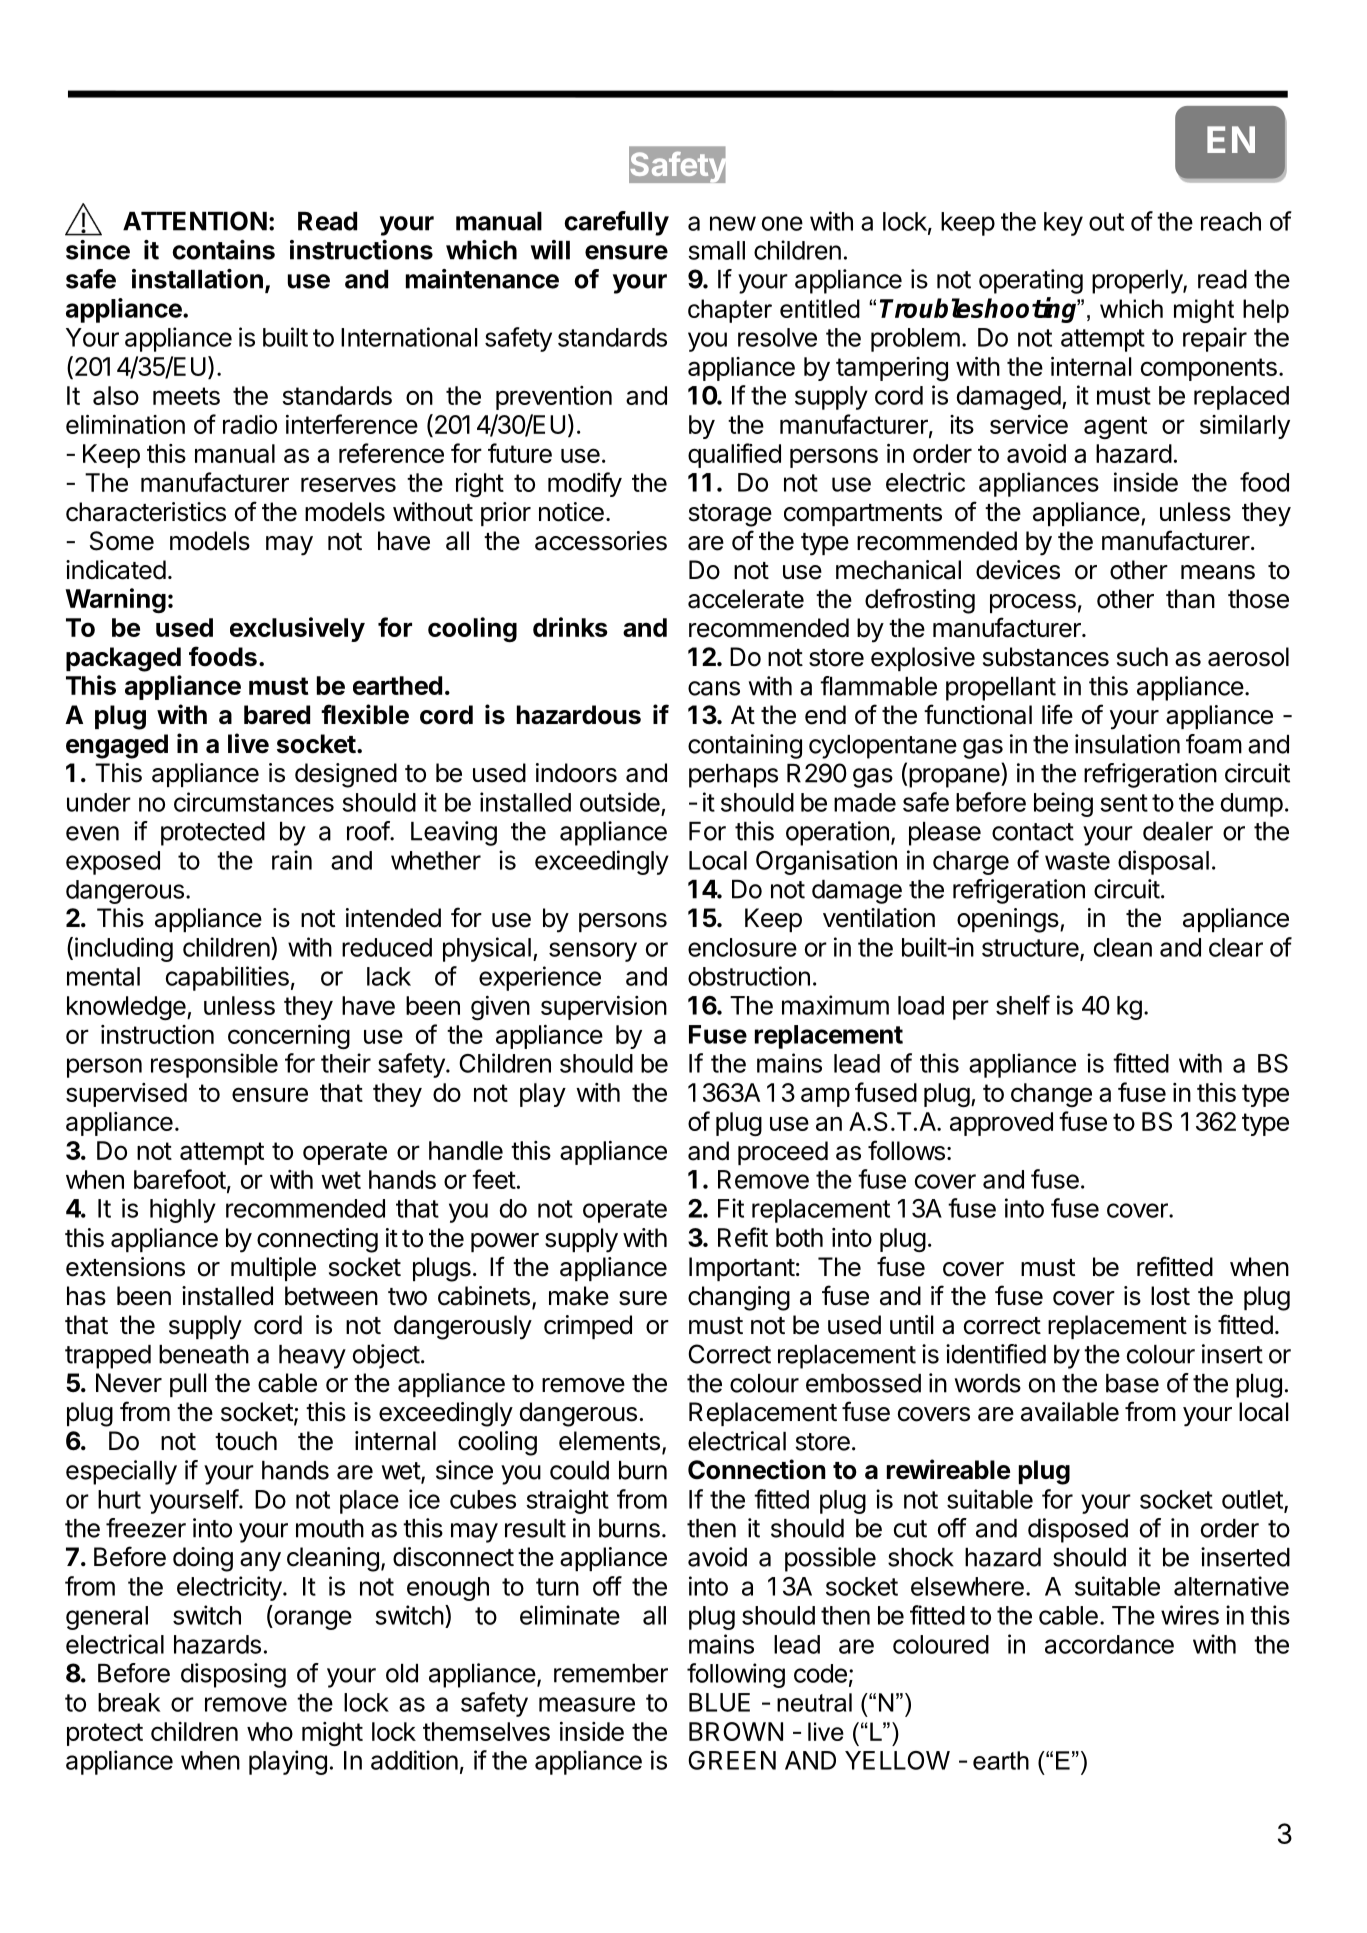 This screenshot has height=1933, width=1367. What do you see at coordinates (719, 1702) in the screenshot?
I see `BLUE` at bounding box center [719, 1702].
